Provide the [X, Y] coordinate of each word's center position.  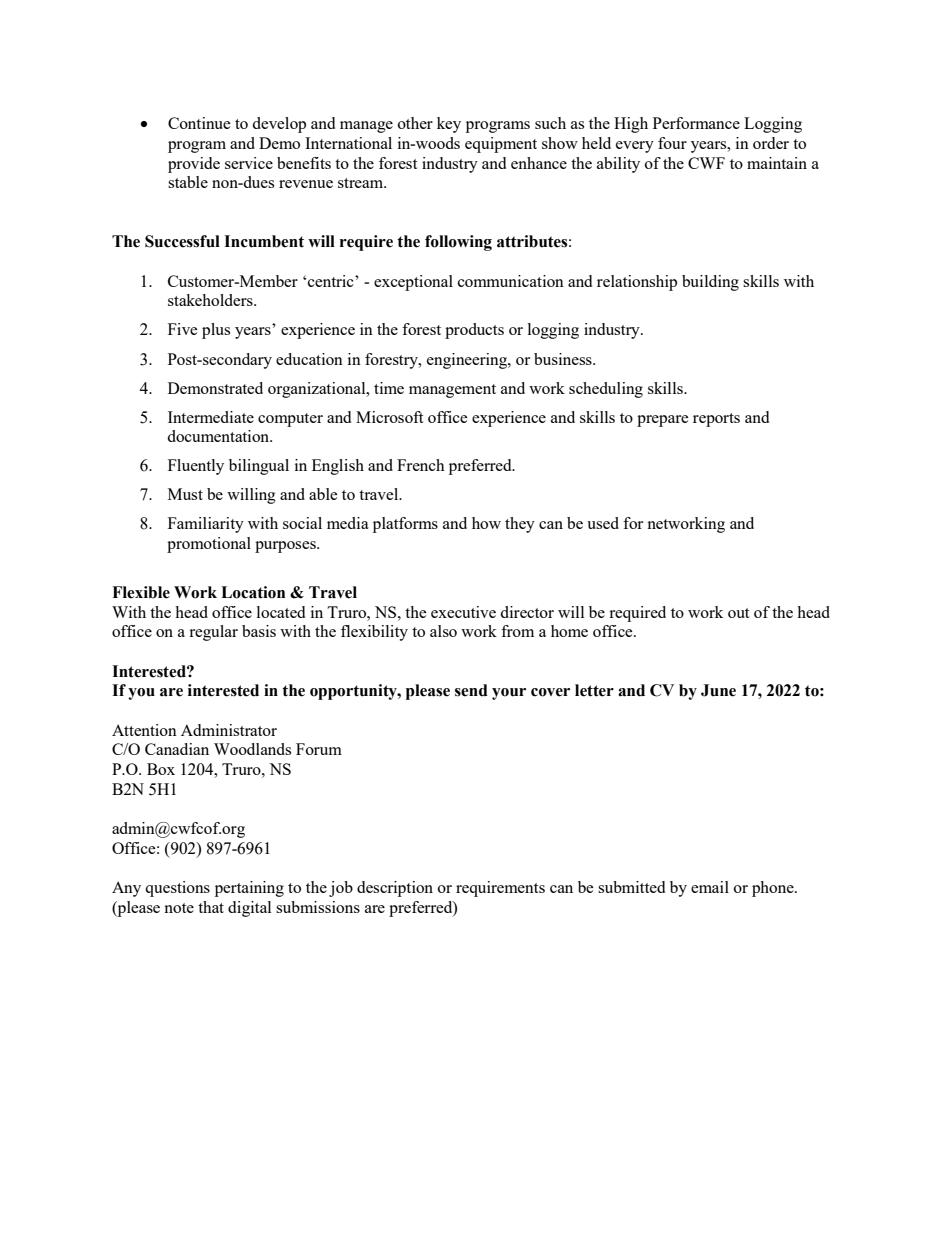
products [474, 331]
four [672, 143]
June [718, 690]
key [449, 125]
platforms [405, 525]
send [471, 690]
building [710, 283]
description [395, 889]
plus [216, 331]
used [603, 523]
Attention [144, 730]
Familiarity [206, 525]
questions [177, 889]
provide [194, 165]
